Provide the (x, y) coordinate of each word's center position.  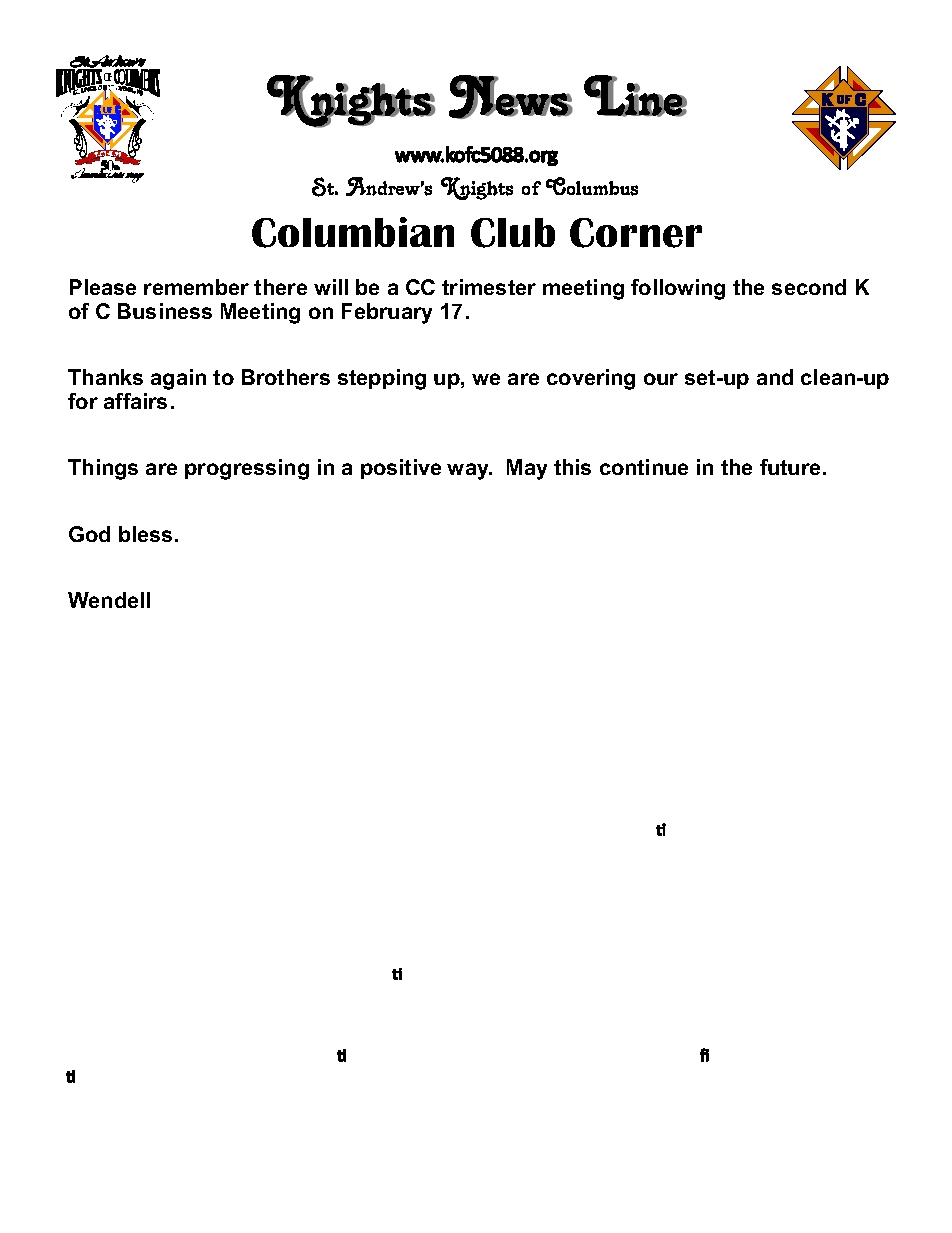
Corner (636, 233)
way (469, 471)
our (661, 379)
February (387, 313)
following (678, 289)
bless (145, 534)
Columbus (592, 186)
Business (165, 311)
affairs (135, 401)
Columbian (353, 232)
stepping (382, 379)
